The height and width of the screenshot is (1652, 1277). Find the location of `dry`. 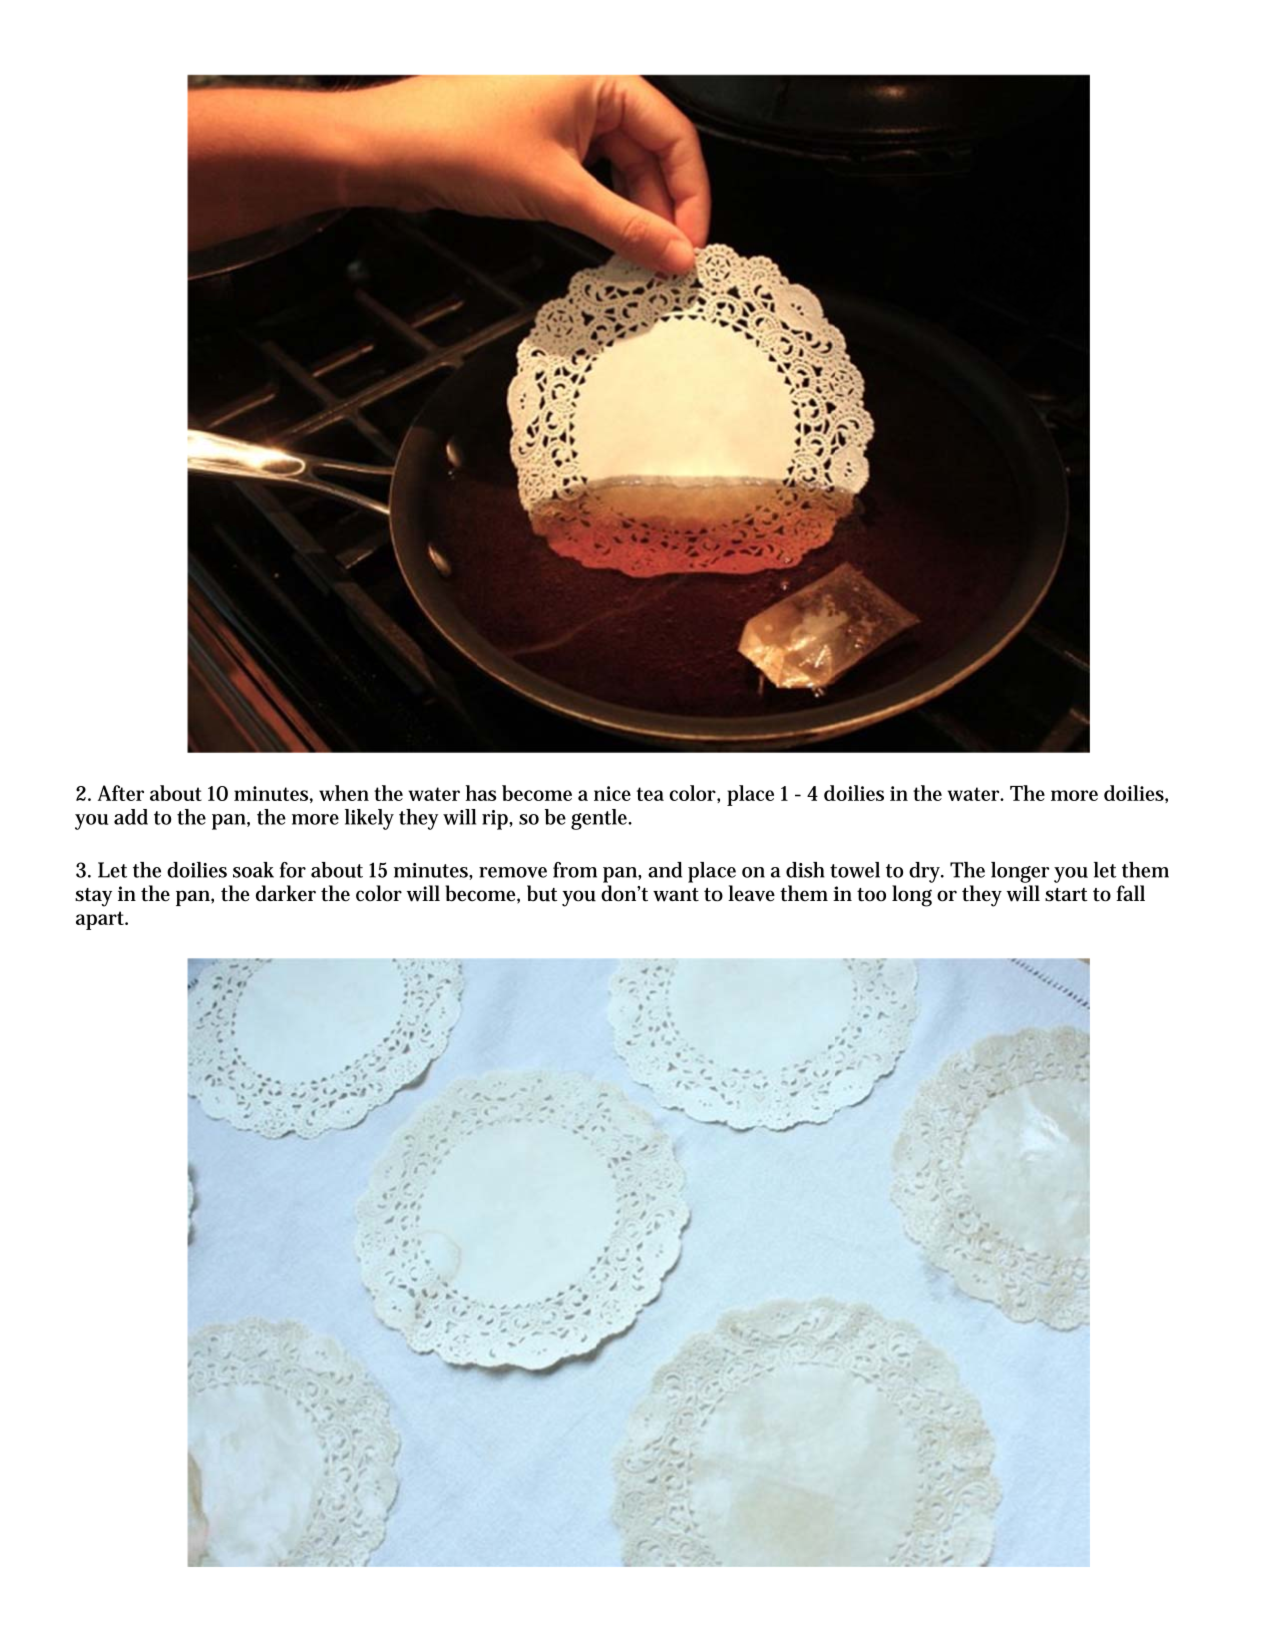

dry is located at coordinates (926, 872).
